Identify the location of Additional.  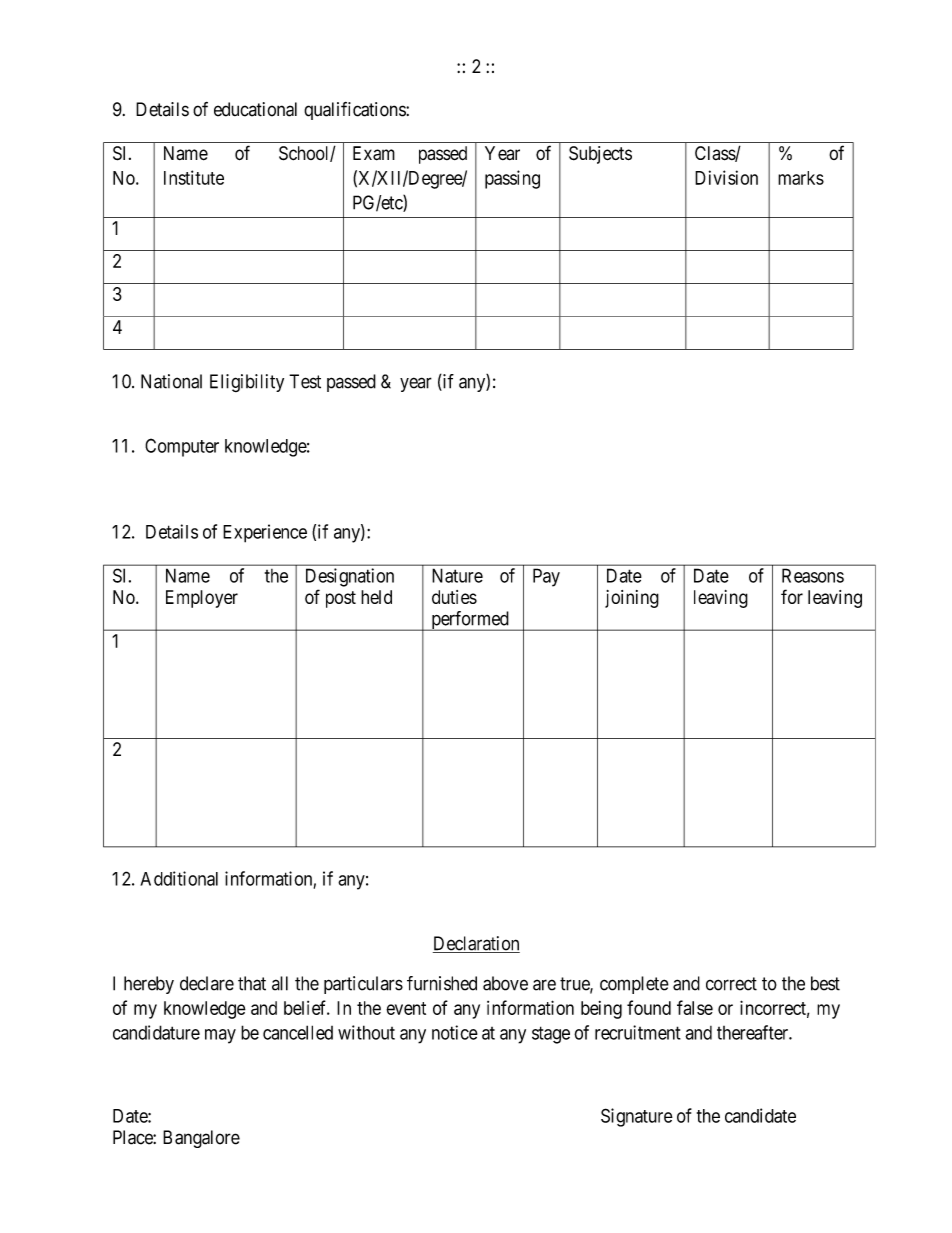
(179, 878).
